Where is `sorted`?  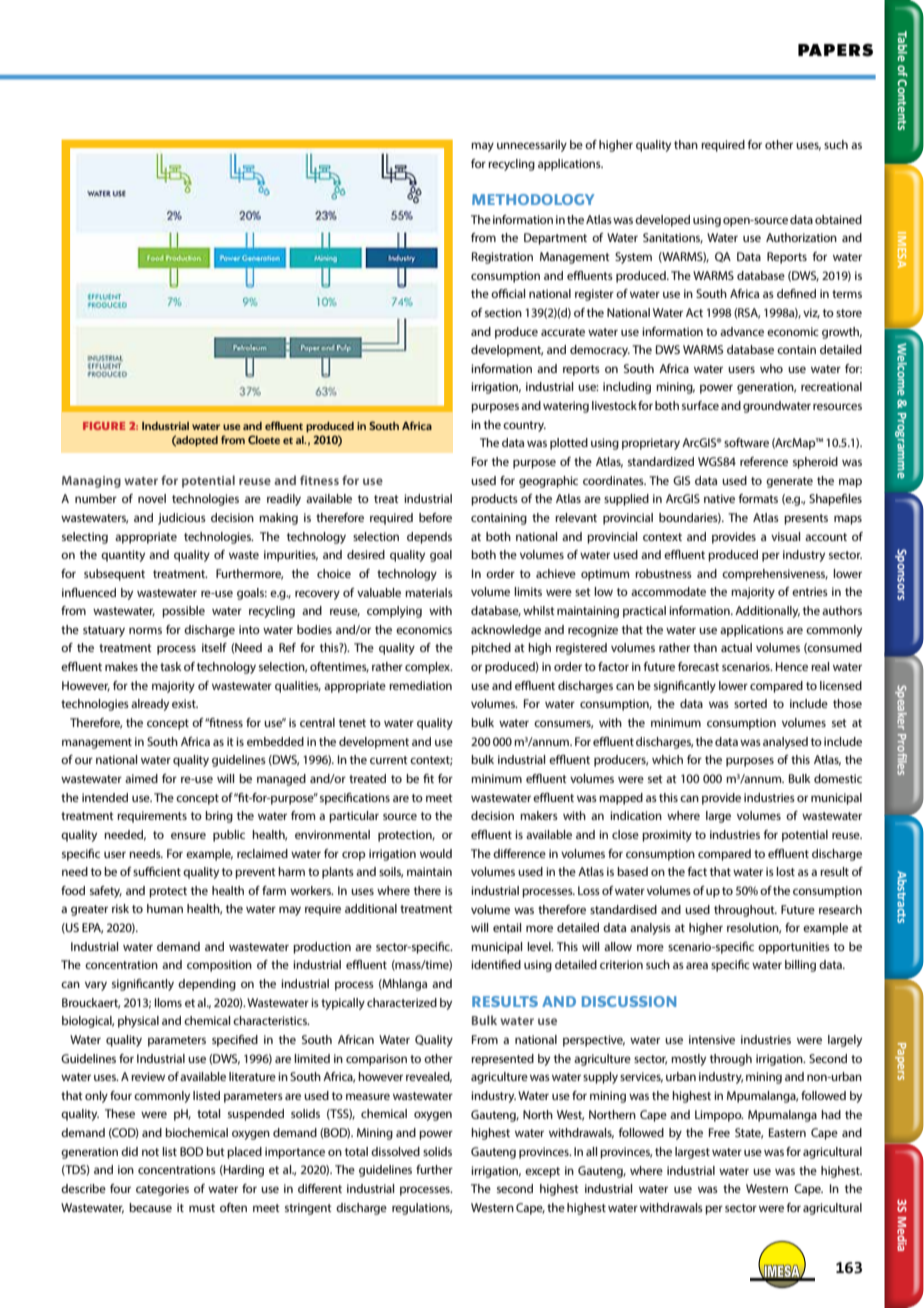 sorted is located at coordinates (750, 703).
